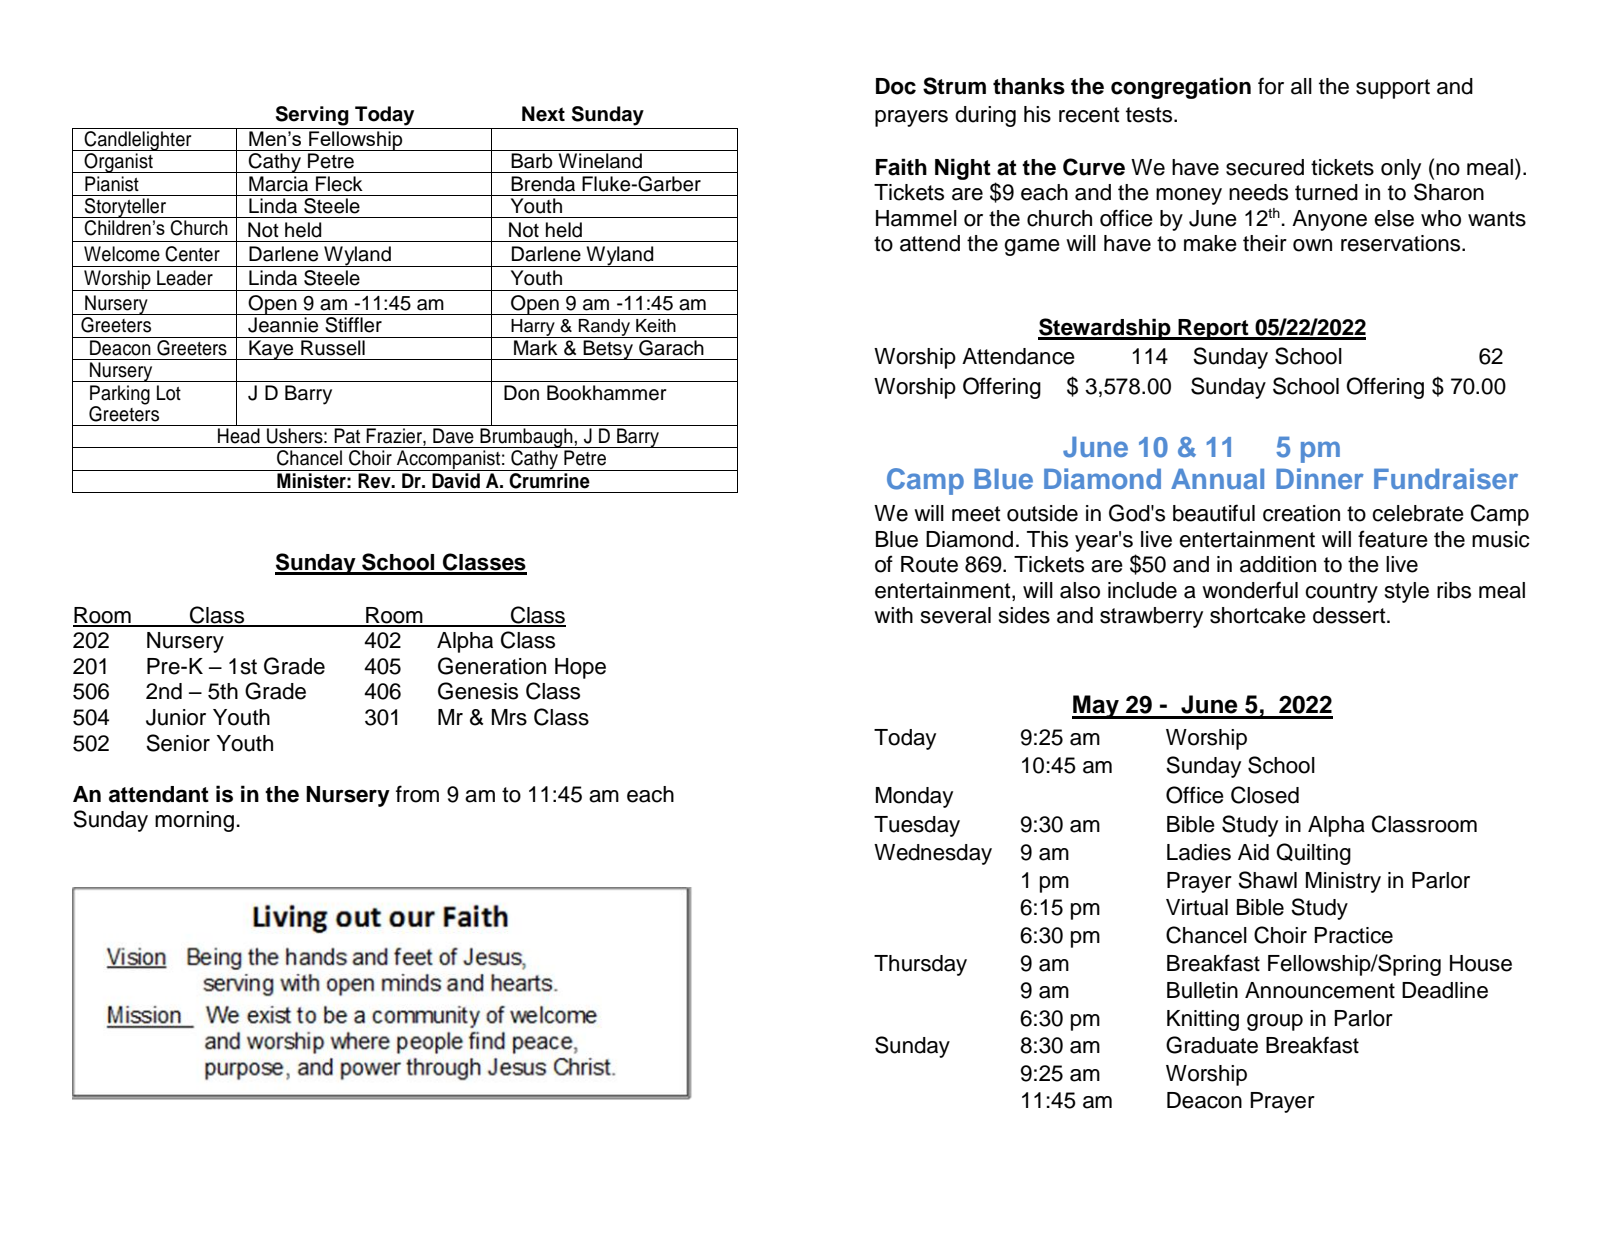 The height and width of the page is (1239, 1603). Describe the element at coordinates (312, 116) in the page. I see `Serving` at that location.
